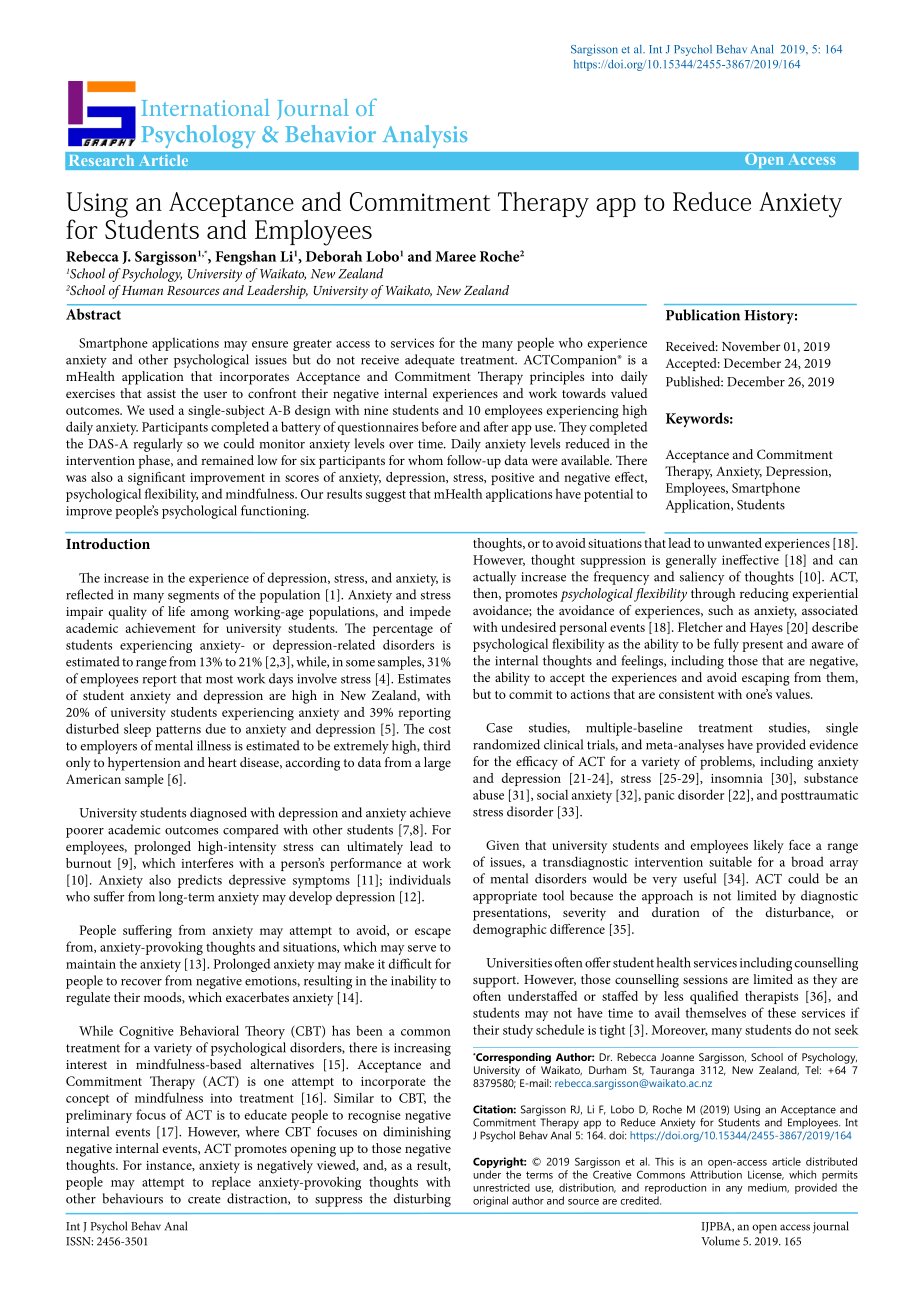 The height and width of the image is (1308, 924). Describe the element at coordinates (430, 361) in the image. I see `adequate` at that location.
